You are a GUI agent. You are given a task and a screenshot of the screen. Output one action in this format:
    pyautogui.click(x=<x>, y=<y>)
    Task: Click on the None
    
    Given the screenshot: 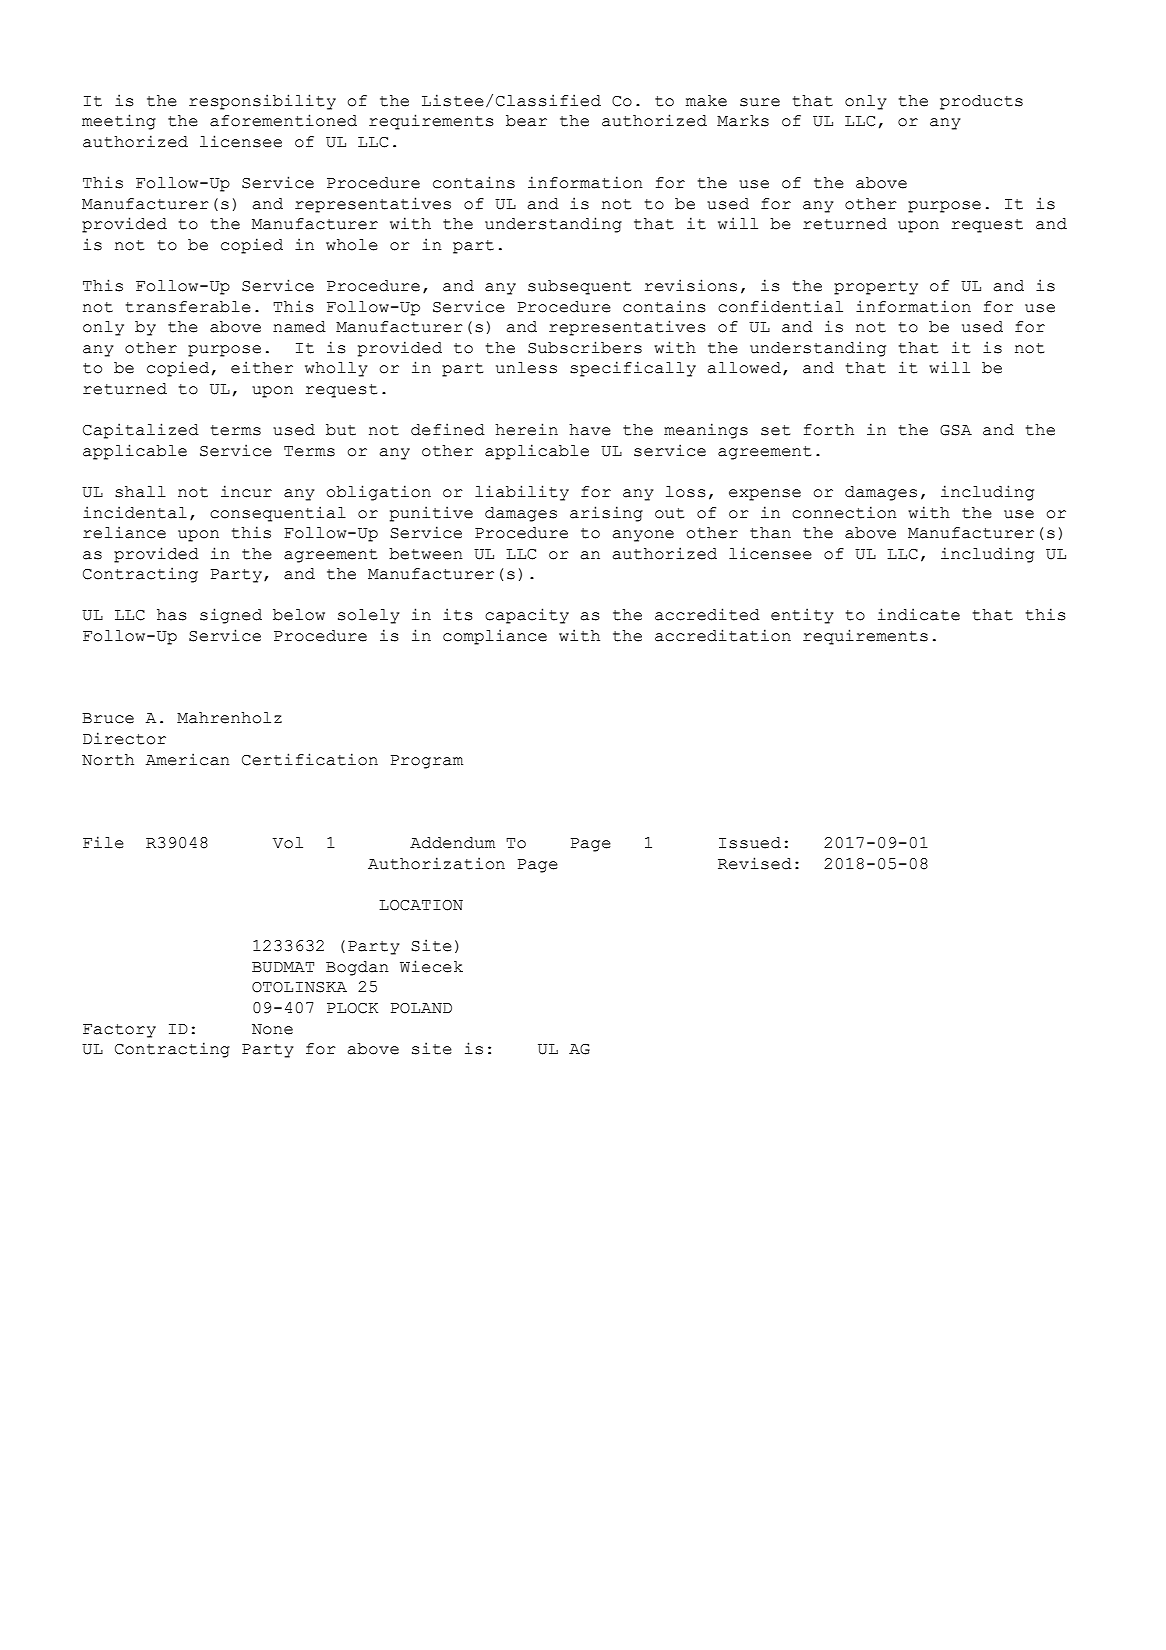 What is the action you would take?
    pyautogui.click(x=272, y=1029)
